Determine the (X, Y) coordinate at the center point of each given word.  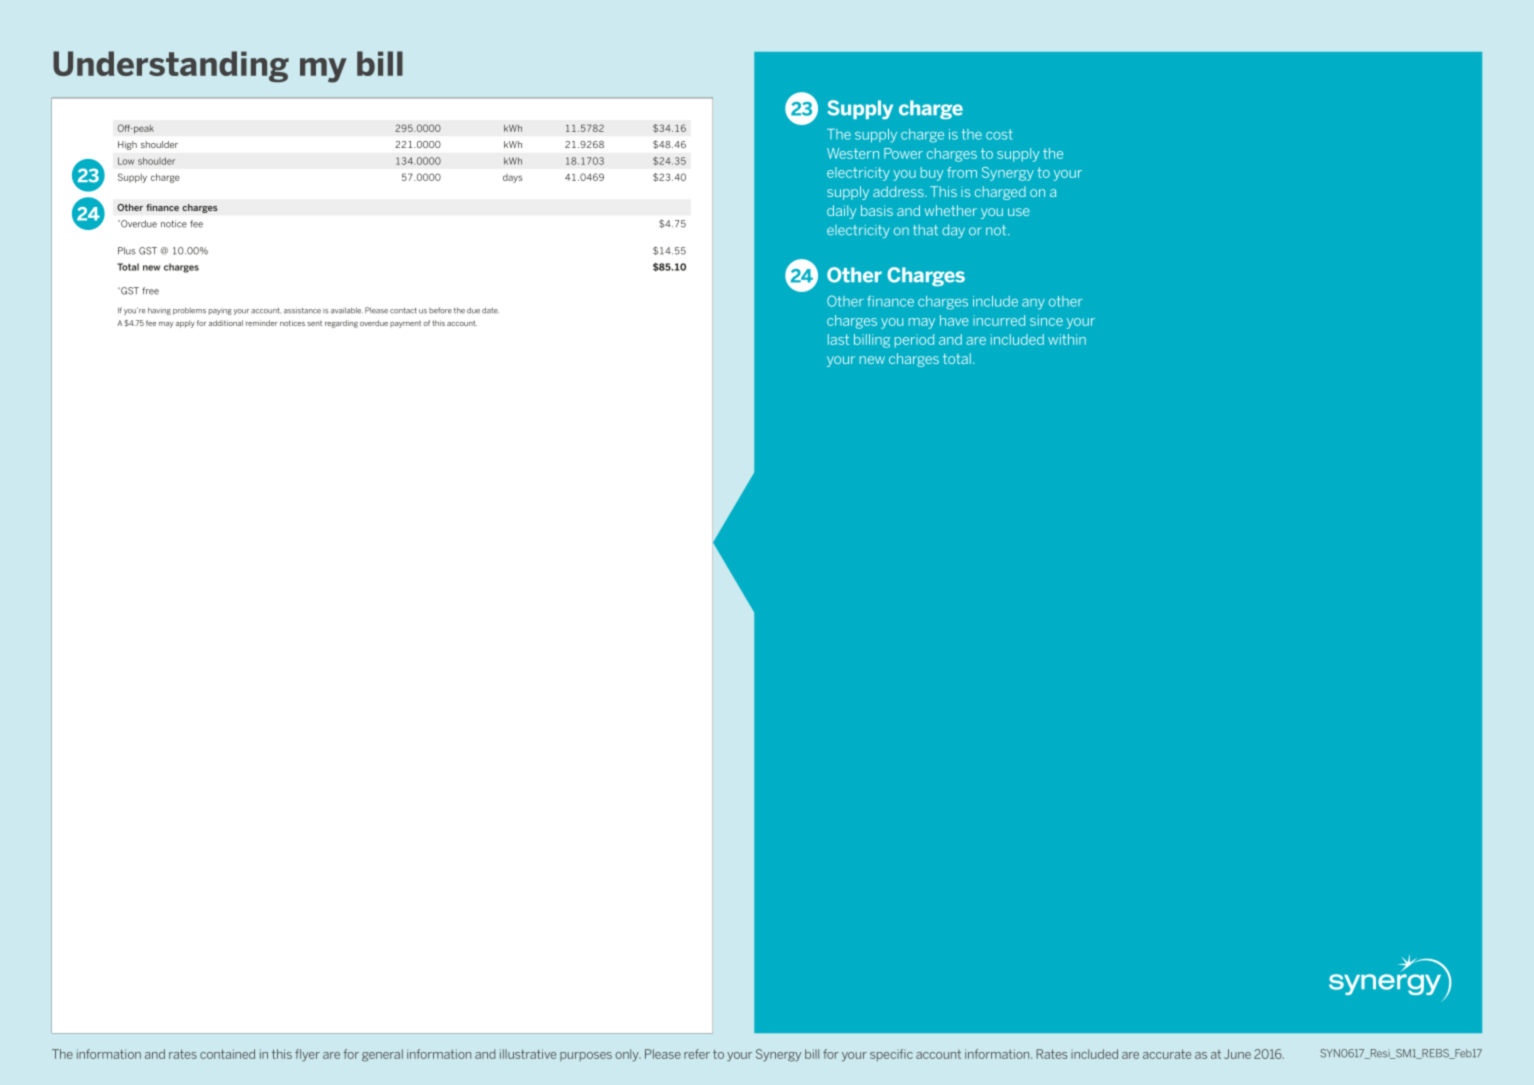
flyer (307, 1055)
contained (227, 1054)
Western (853, 153)
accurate (1167, 1054)
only (628, 1055)
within (1067, 339)
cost (999, 134)
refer (697, 1054)
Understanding (171, 67)
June (1237, 1054)
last (838, 339)
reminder (261, 323)
